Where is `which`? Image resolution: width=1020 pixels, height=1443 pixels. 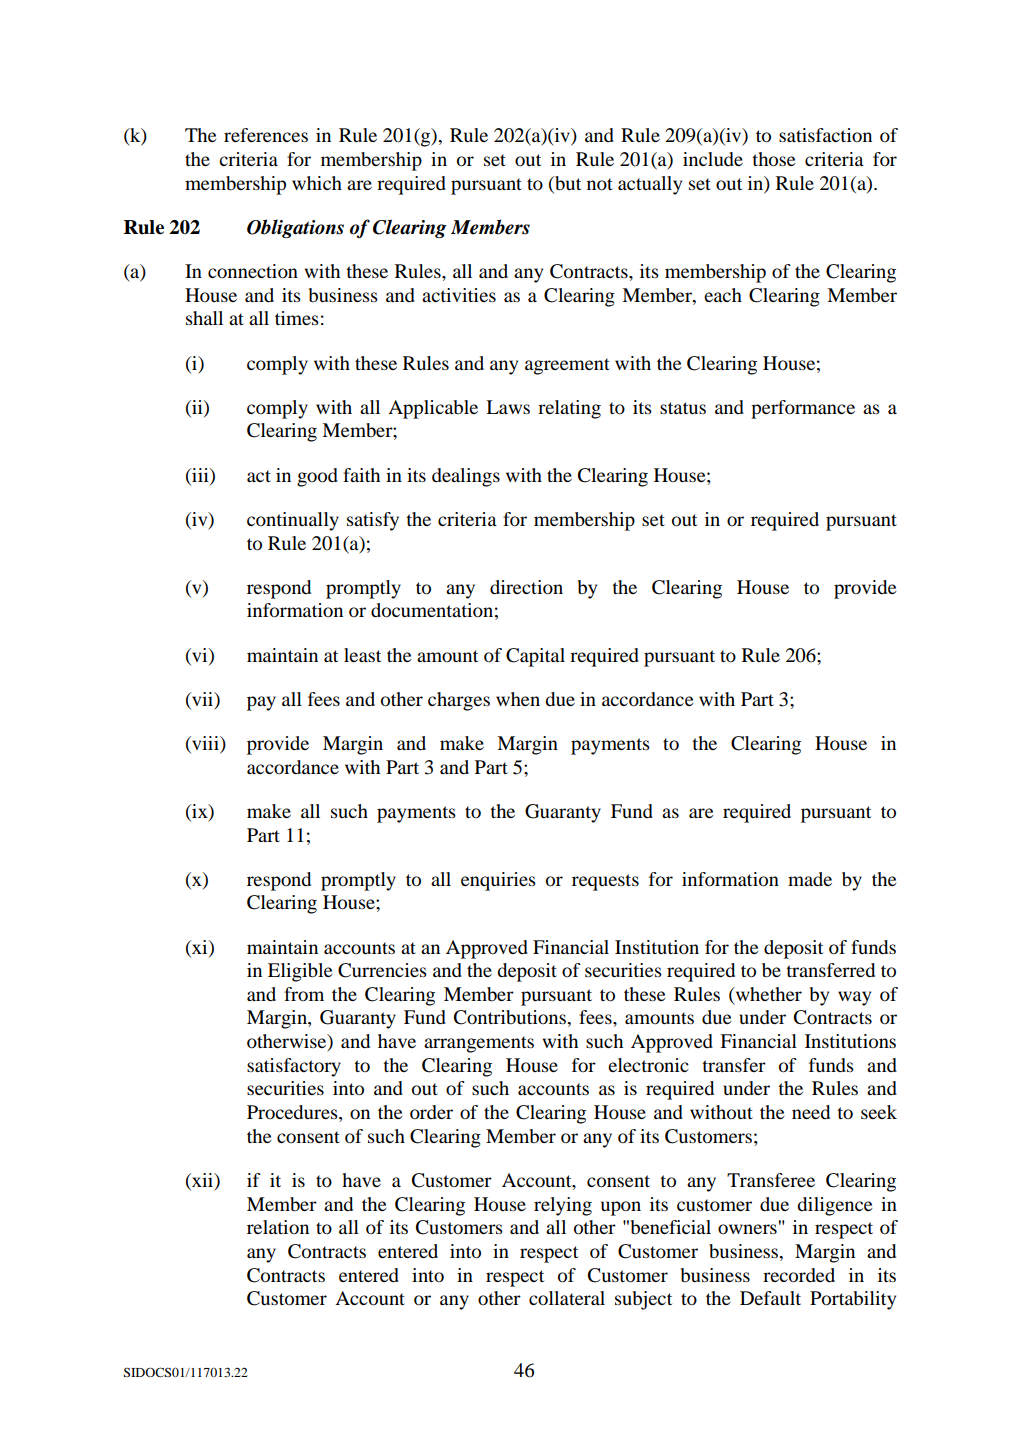
which is located at coordinates (317, 183).
